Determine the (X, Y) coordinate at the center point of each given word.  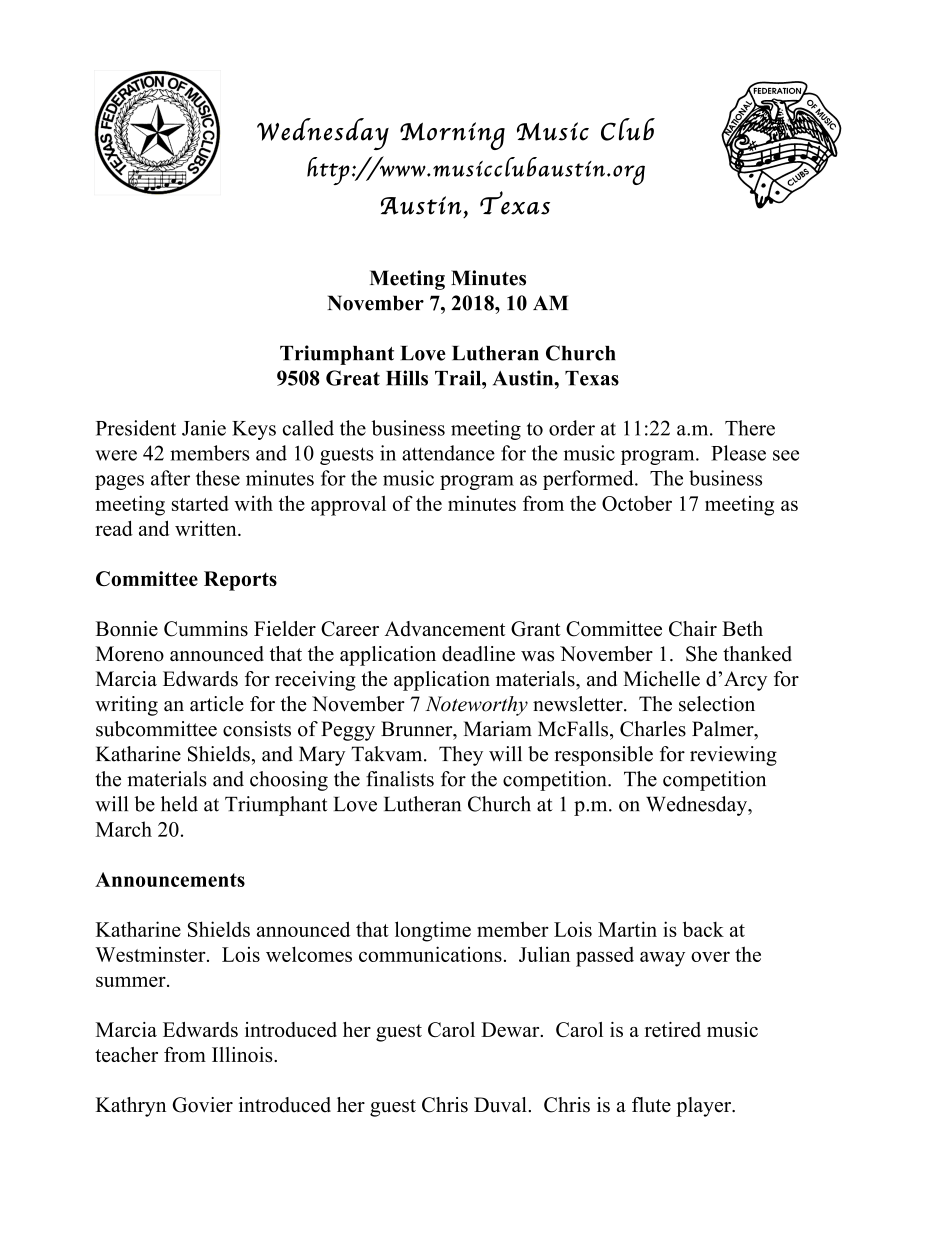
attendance (448, 453)
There (750, 428)
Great (353, 378)
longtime (433, 931)
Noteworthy (476, 706)
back (703, 929)
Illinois (243, 1054)
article (217, 704)
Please (738, 453)
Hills (407, 378)
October (637, 503)
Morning (452, 136)
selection (717, 704)
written (207, 528)
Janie (204, 428)
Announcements (170, 879)
